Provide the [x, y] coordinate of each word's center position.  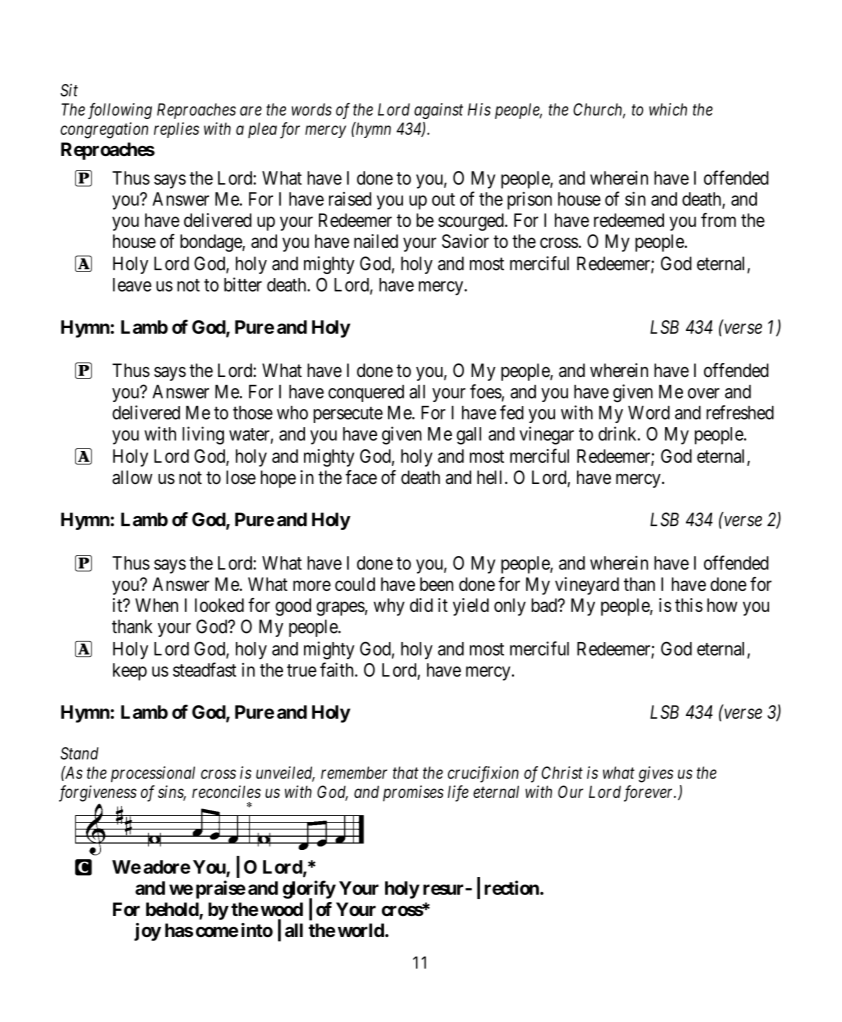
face [361, 477]
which [668, 109]
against [438, 111]
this [689, 605]
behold [173, 910]
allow [132, 477]
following [120, 111]
